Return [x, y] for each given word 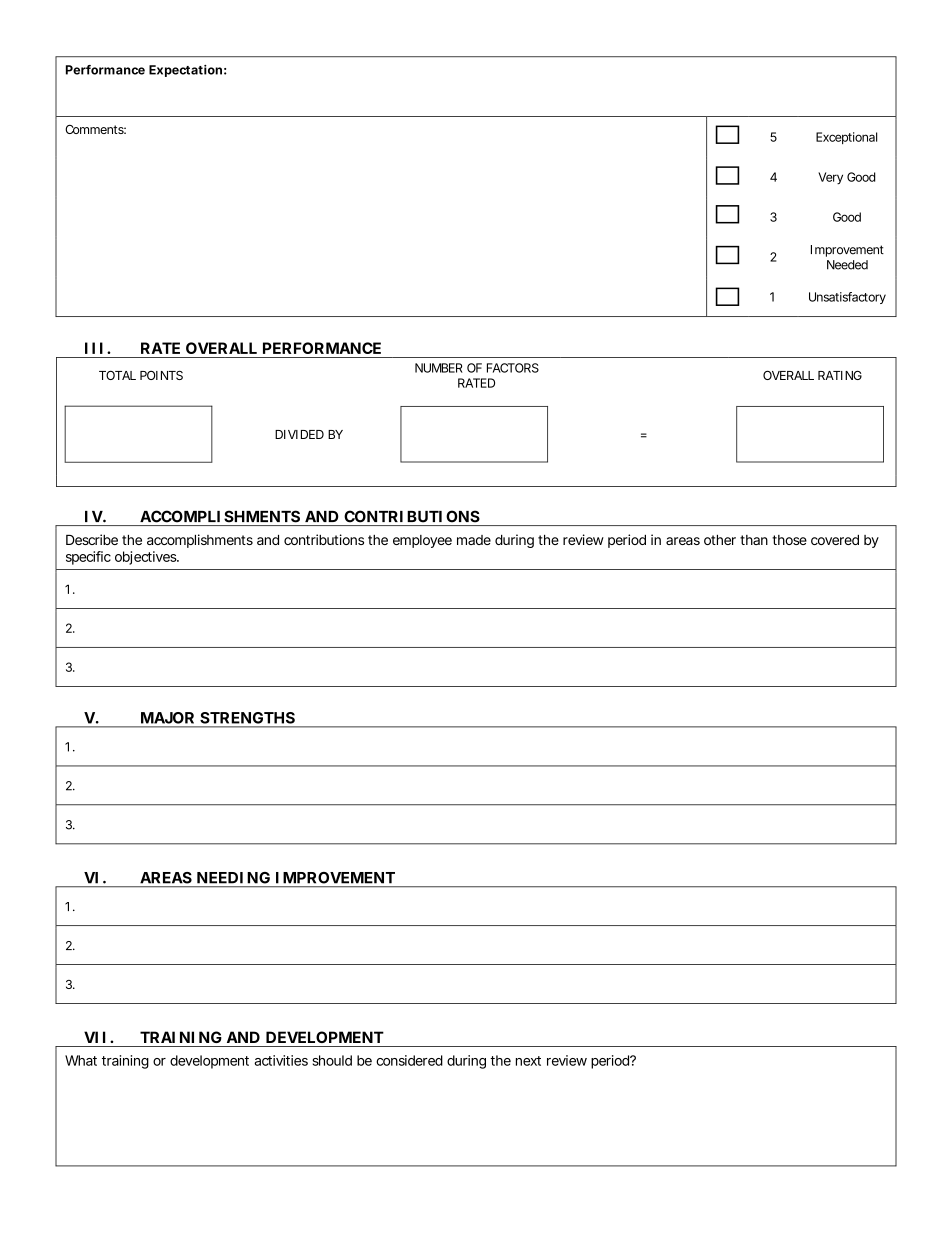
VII [95, 1037]
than [756, 540]
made [474, 540]
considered [409, 1060]
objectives [147, 558]
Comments [95, 129]
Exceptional [846, 138]
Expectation [188, 71]
